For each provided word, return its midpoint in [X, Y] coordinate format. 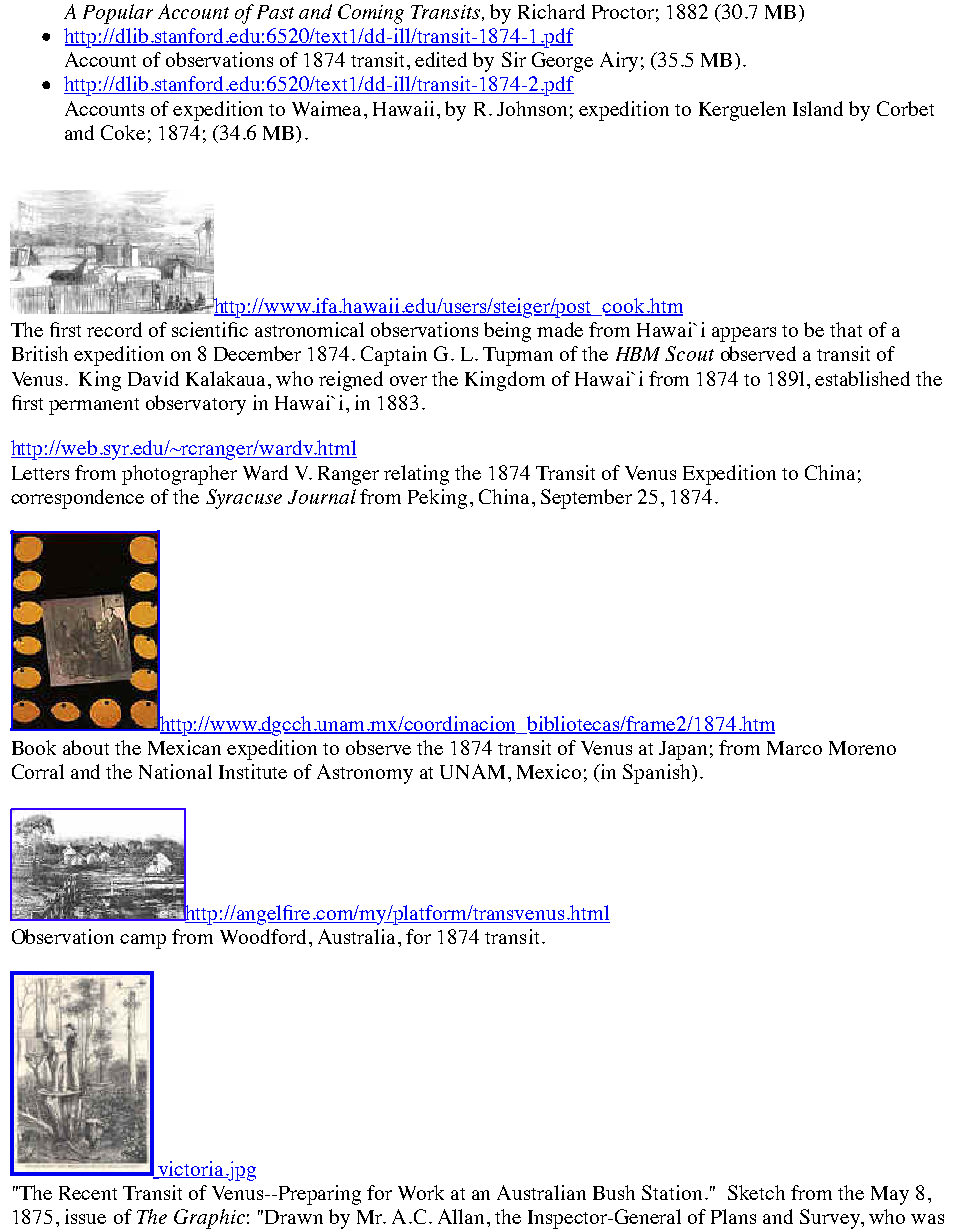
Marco [794, 748]
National [175, 771]
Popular [118, 14]
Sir [514, 59]
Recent [88, 1193]
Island [818, 108]
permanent [94, 406]
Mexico [549, 771]
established [862, 378]
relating [416, 475]
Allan [463, 1216]
